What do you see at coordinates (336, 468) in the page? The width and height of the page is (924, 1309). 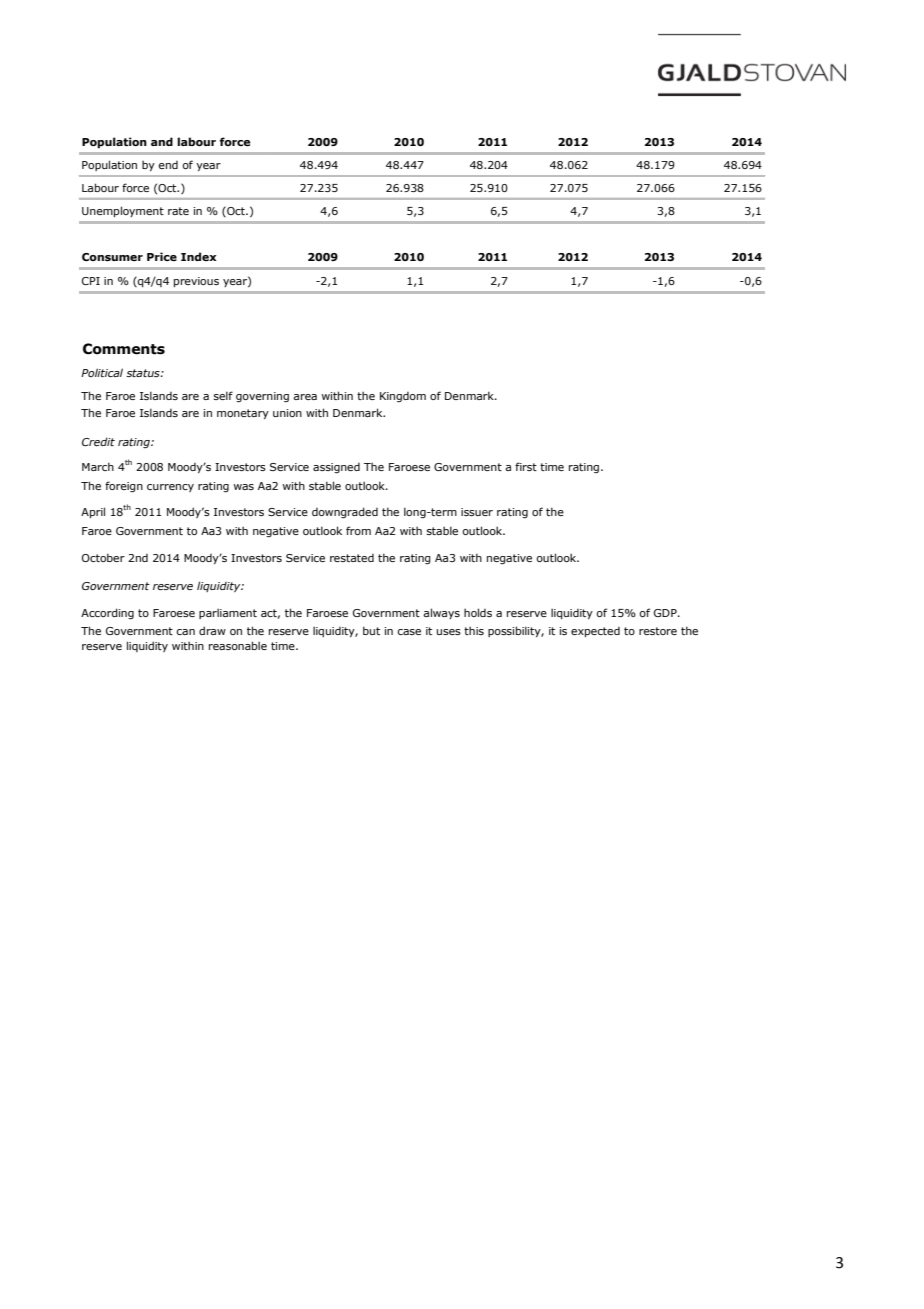 I see `assigned` at bounding box center [336, 468].
